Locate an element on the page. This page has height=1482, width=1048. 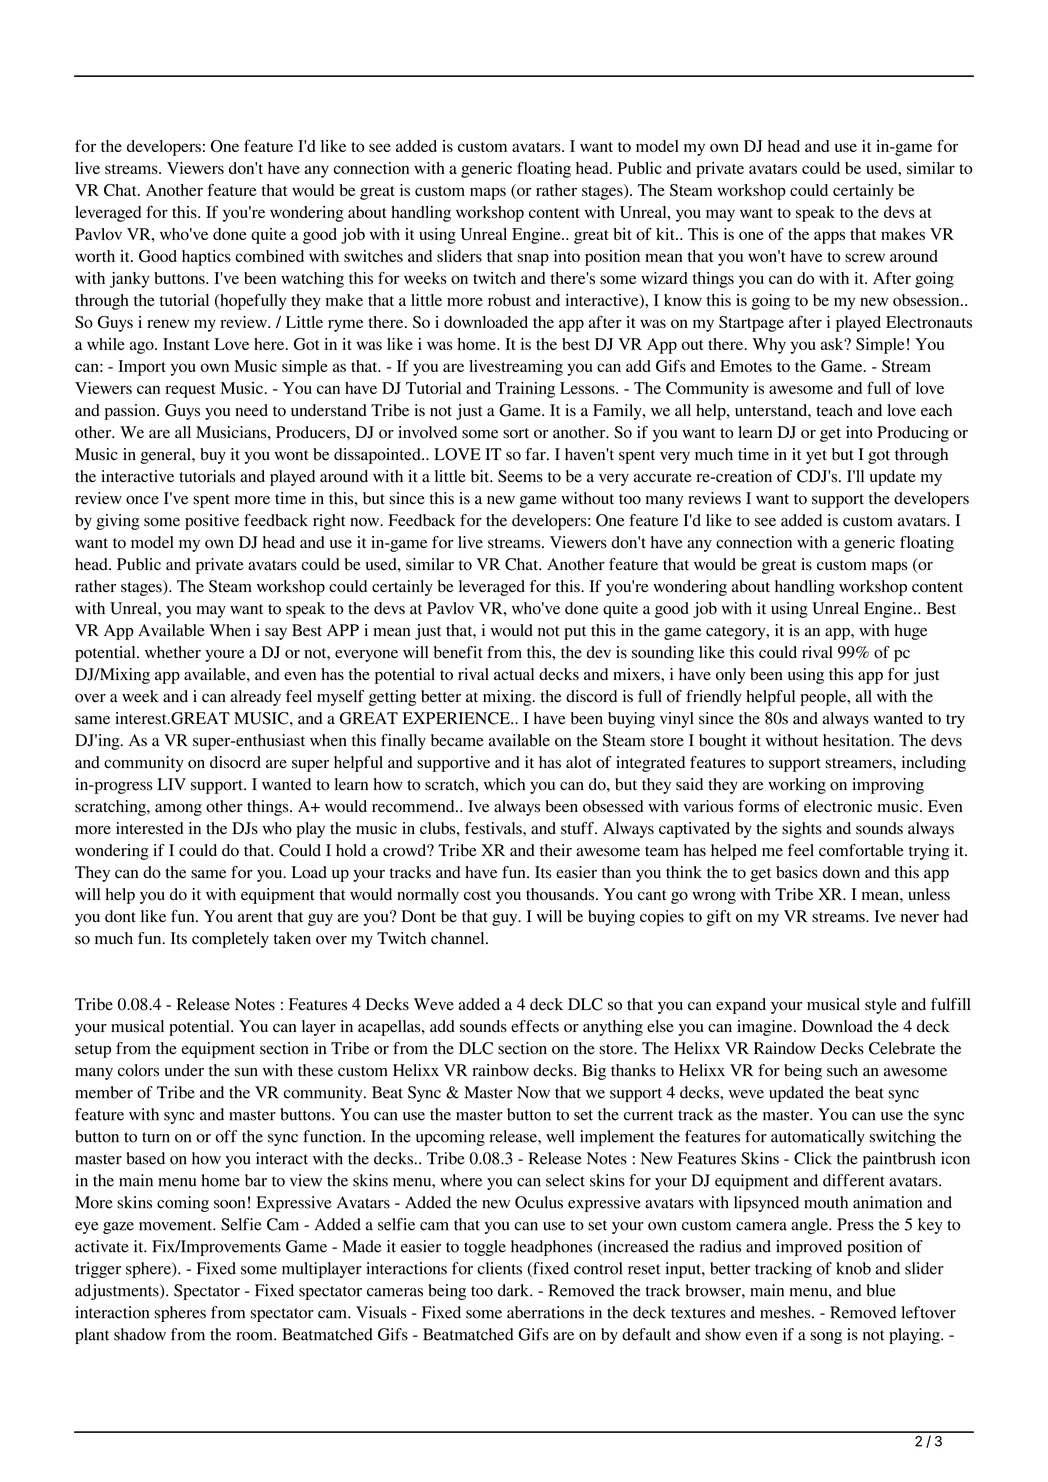
electronic is located at coordinates (838, 806).
